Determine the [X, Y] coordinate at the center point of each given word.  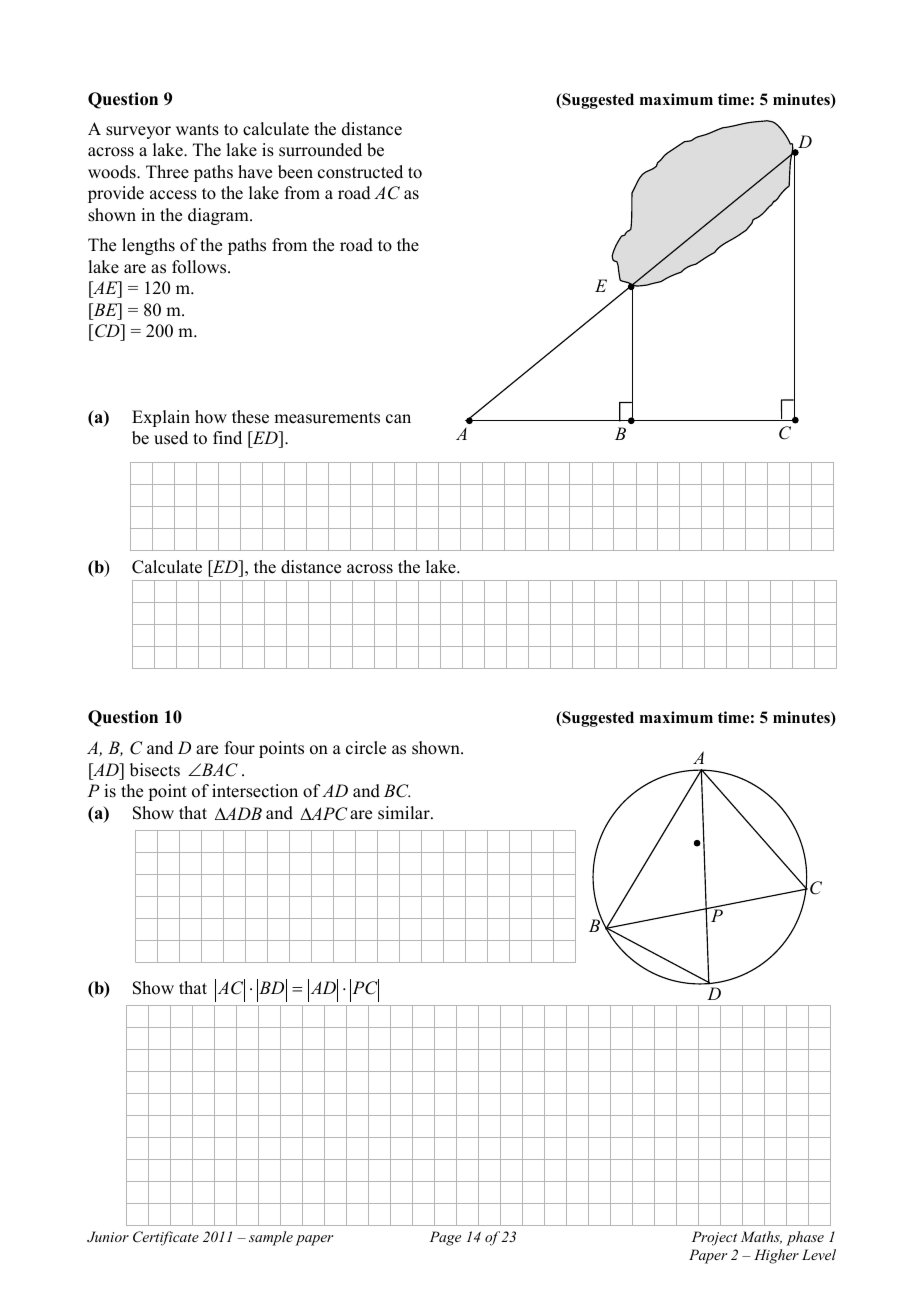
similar [405, 813]
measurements [327, 418]
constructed [360, 172]
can [398, 419]
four [240, 748]
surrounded [320, 150]
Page [445, 1238]
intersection [255, 791]
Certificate [166, 1238]
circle [366, 748]
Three [167, 172]
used [171, 438]
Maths [761, 1237]
